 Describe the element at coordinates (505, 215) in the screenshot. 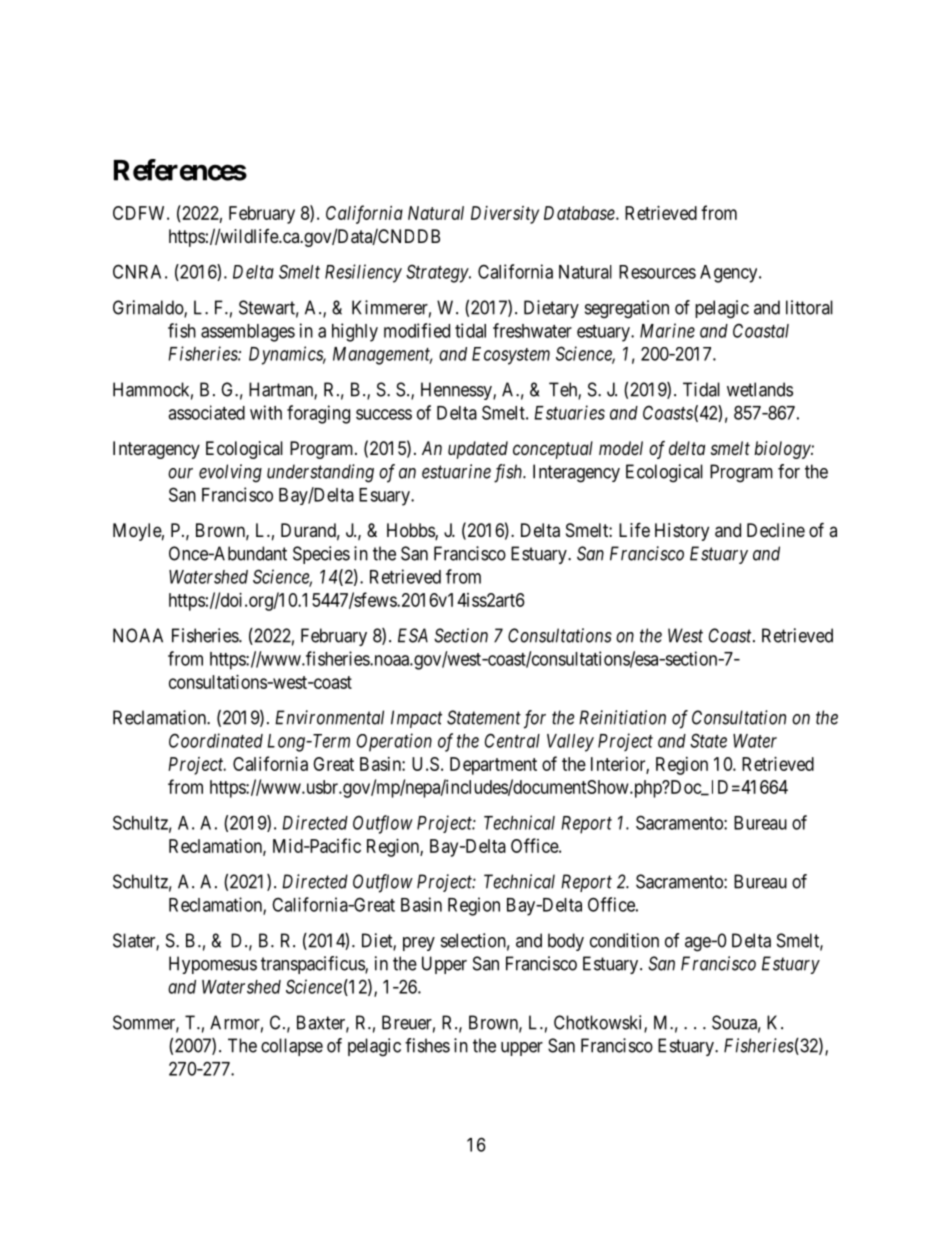

I see `Diversity` at that location.
